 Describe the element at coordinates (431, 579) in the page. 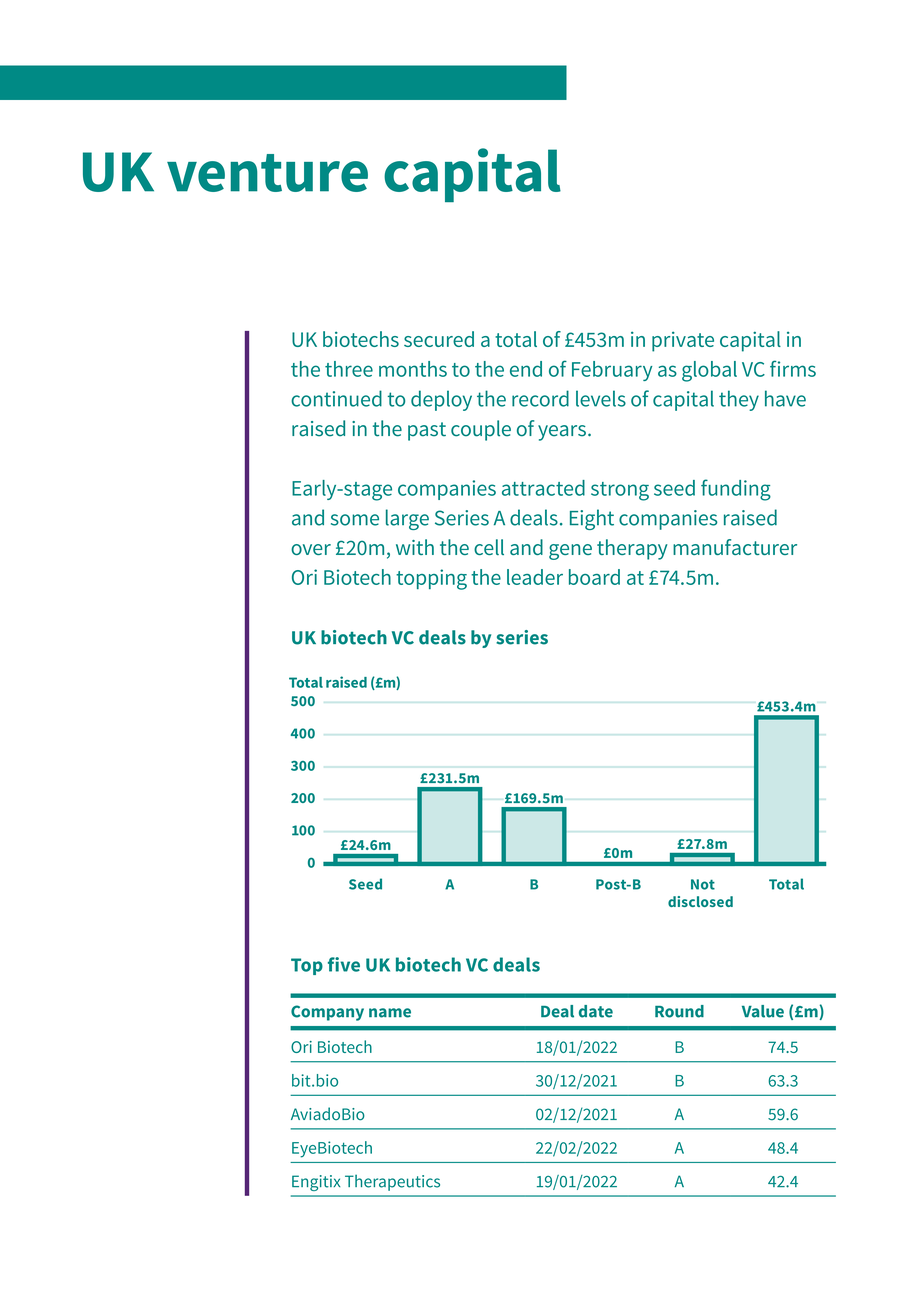

I see `topping` at that location.
